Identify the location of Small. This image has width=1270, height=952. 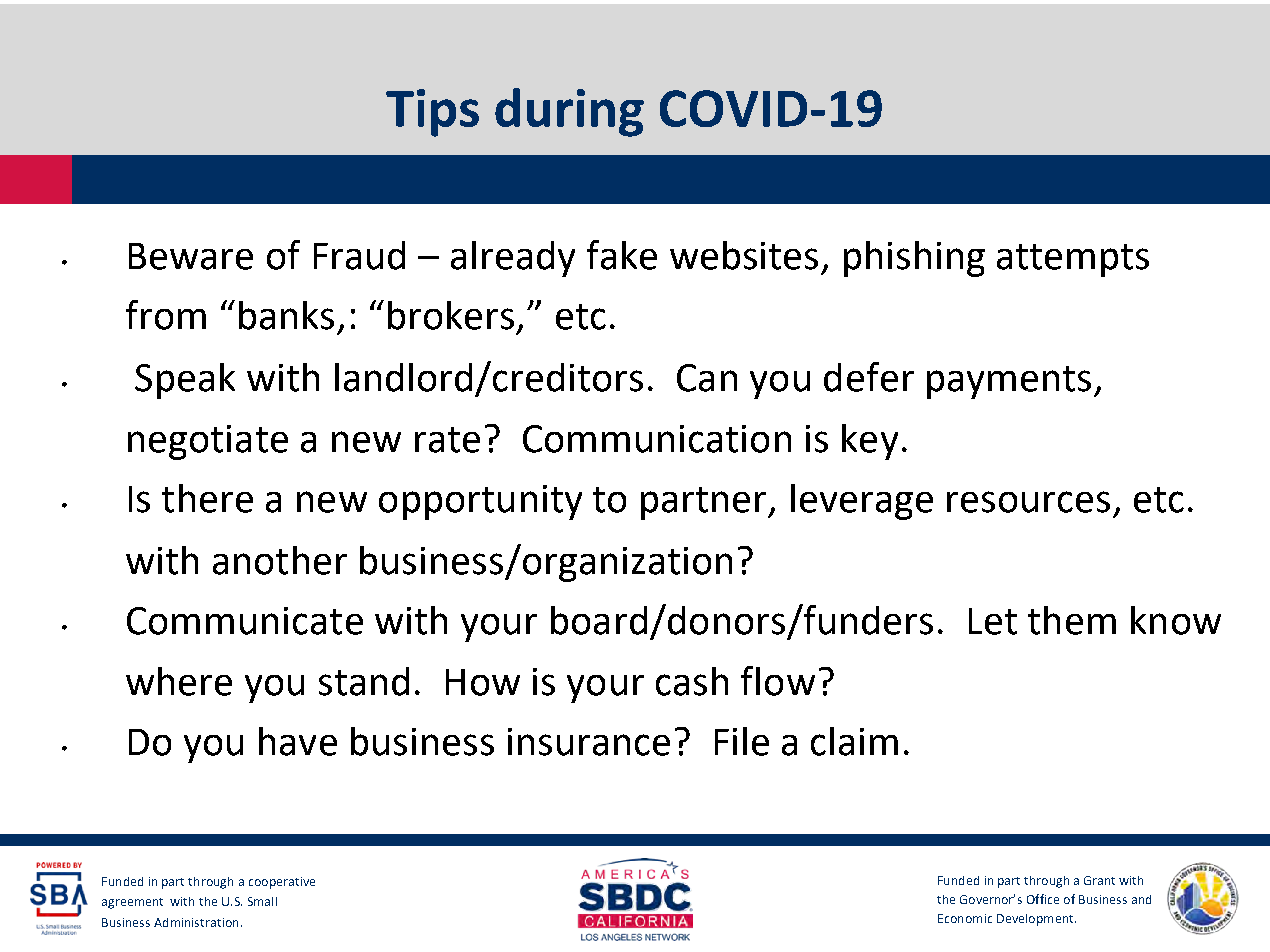
(262, 901).
